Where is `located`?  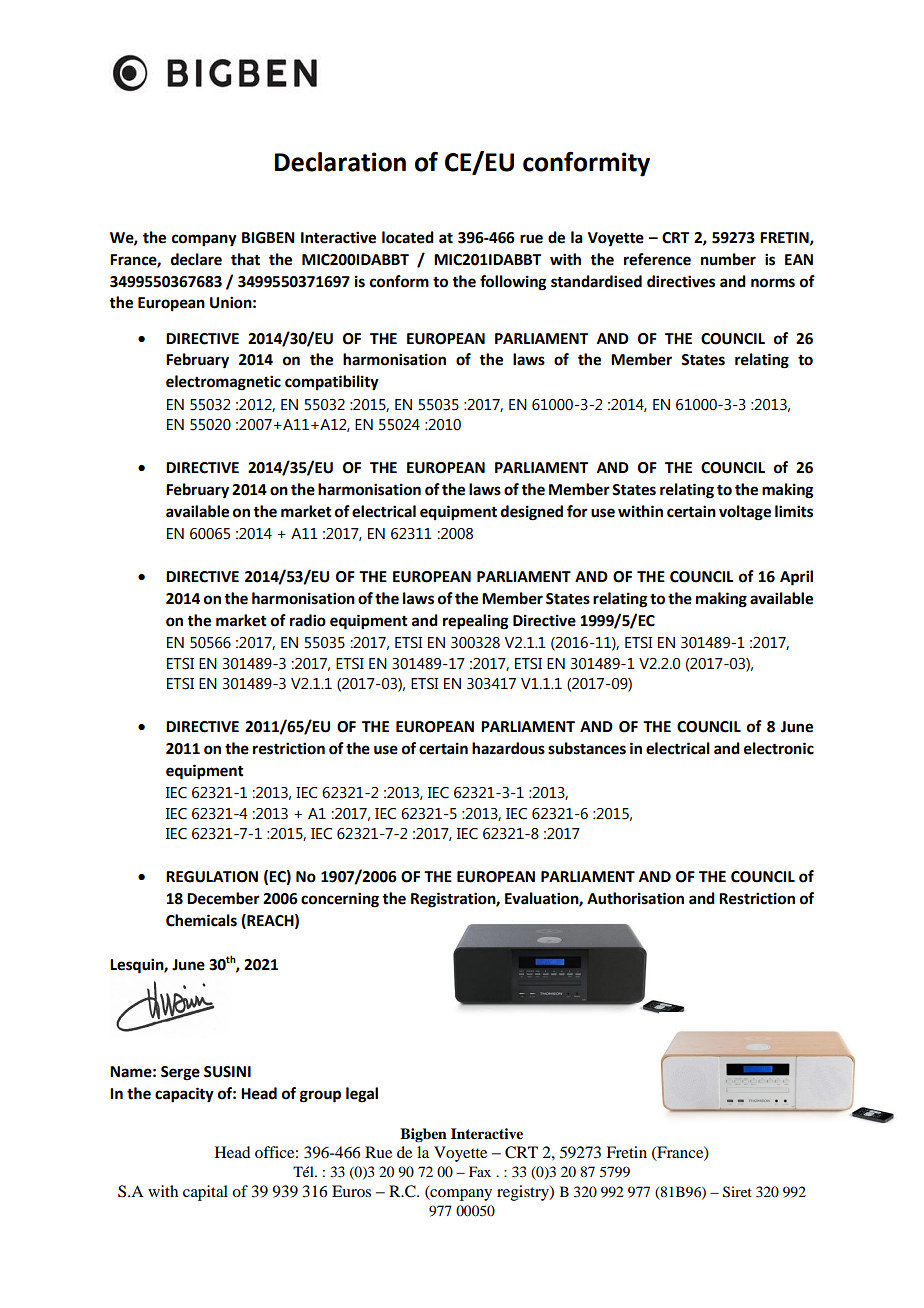
located is located at coordinates (408, 237).
